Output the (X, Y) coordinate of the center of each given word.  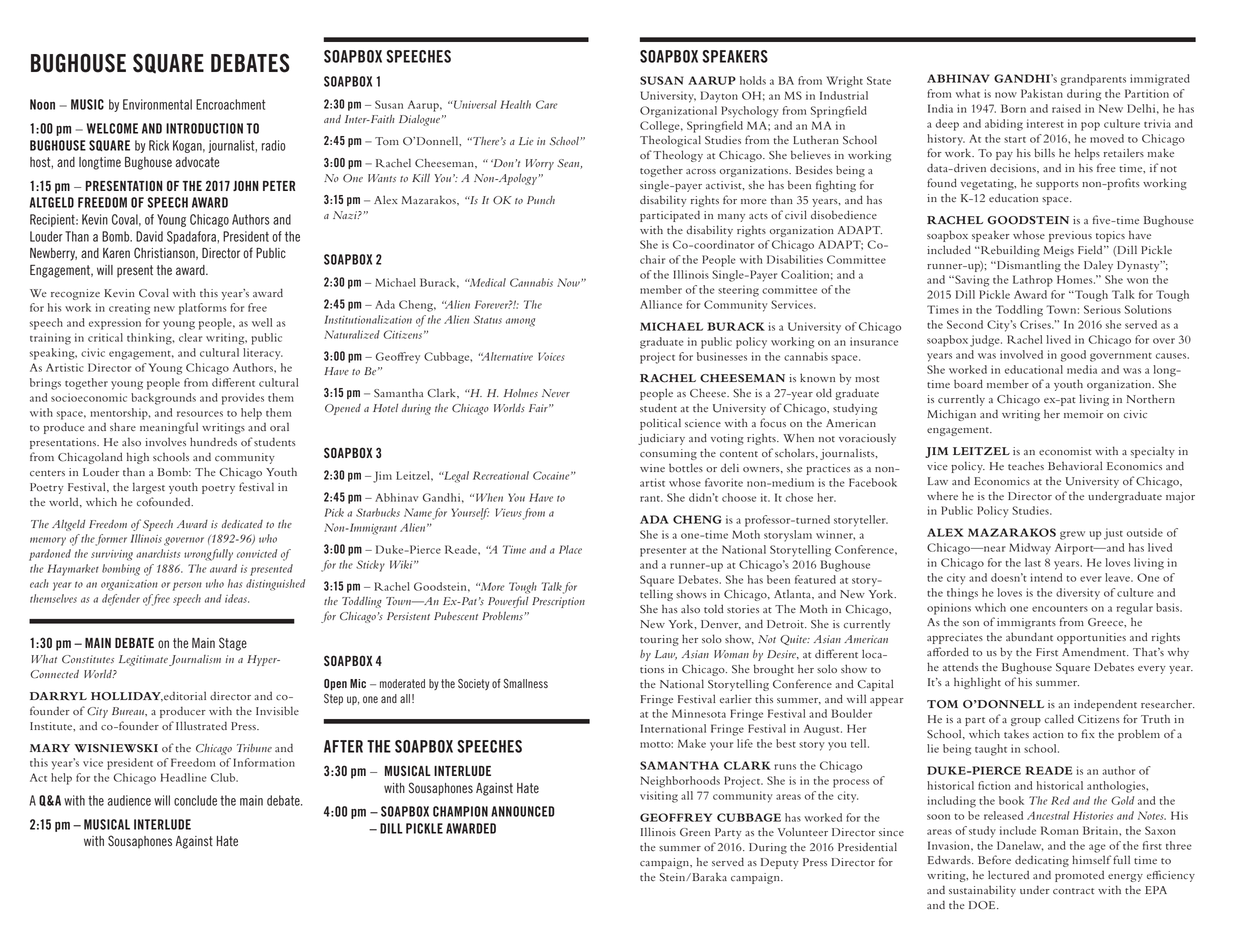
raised (1066, 108)
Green (695, 832)
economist (1065, 451)
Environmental (157, 104)
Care (547, 104)
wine (652, 468)
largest (149, 488)
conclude (195, 800)
